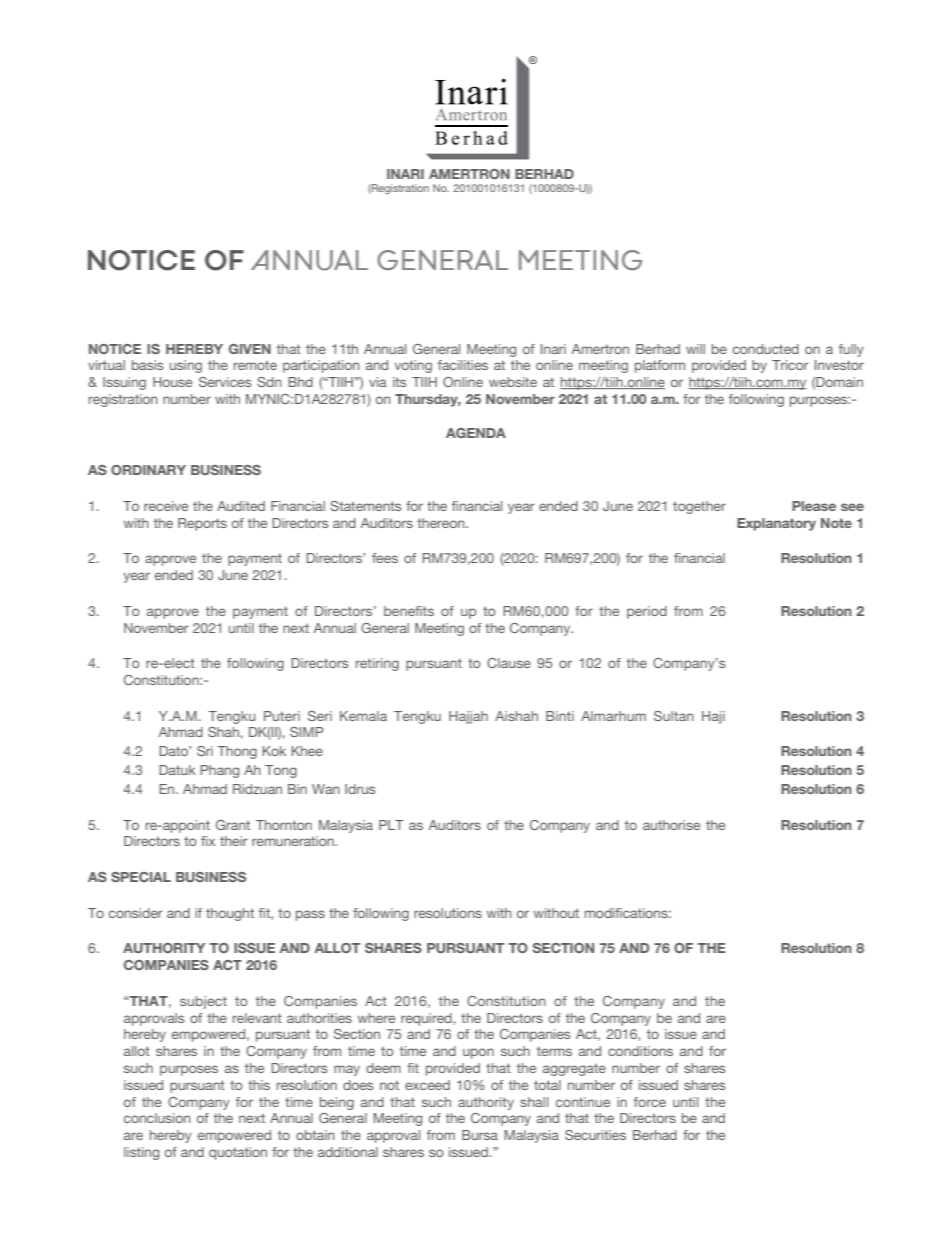 Image resolution: width=952 pixels, height=1233 pixels. Describe the element at coordinates (186, 366) in the screenshot. I see `using` at that location.
